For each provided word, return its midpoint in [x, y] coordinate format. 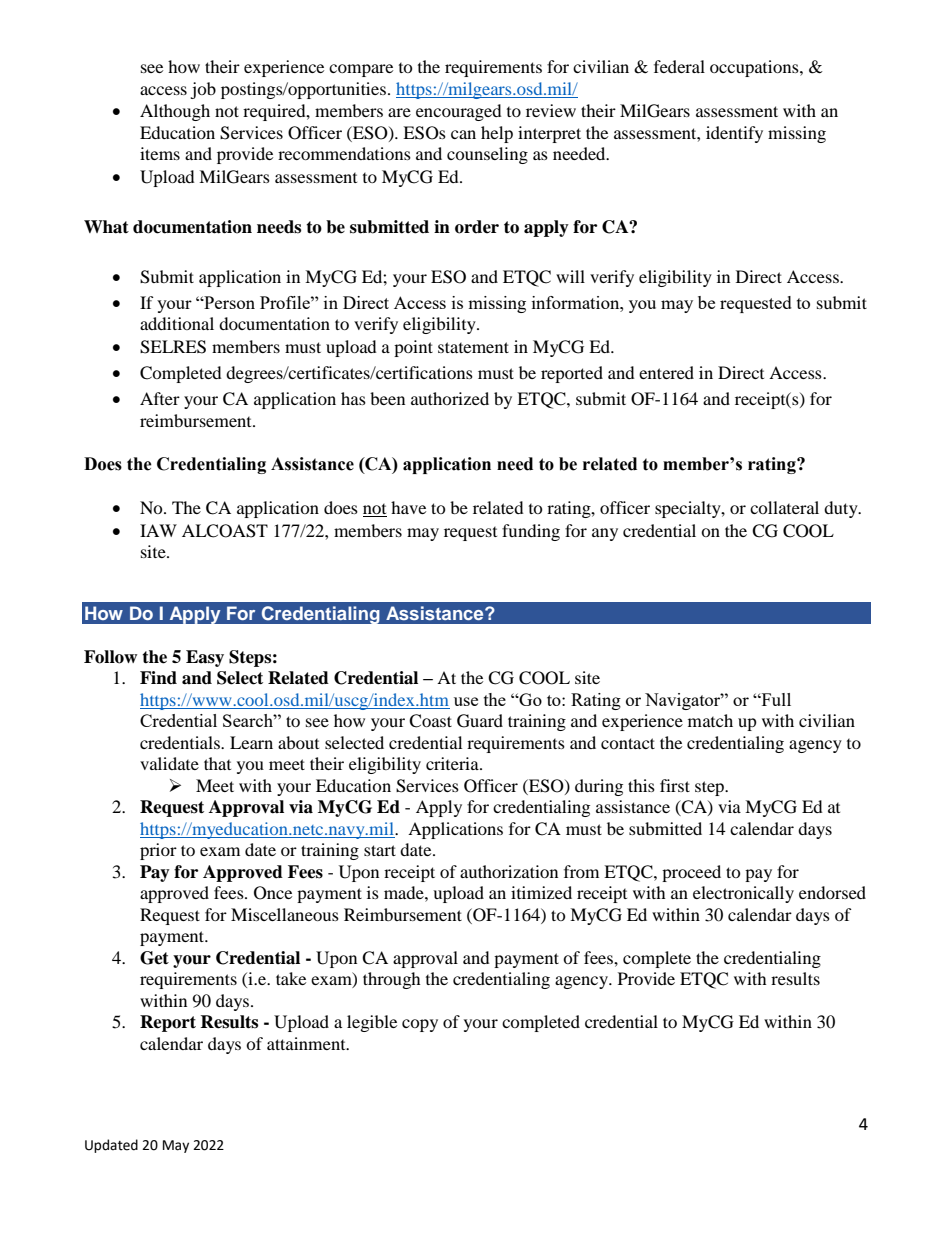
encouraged [459, 112]
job [203, 90]
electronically [743, 894]
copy [420, 1025]
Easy [205, 658]
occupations [755, 68]
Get [154, 958]
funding [531, 532]
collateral [784, 507]
